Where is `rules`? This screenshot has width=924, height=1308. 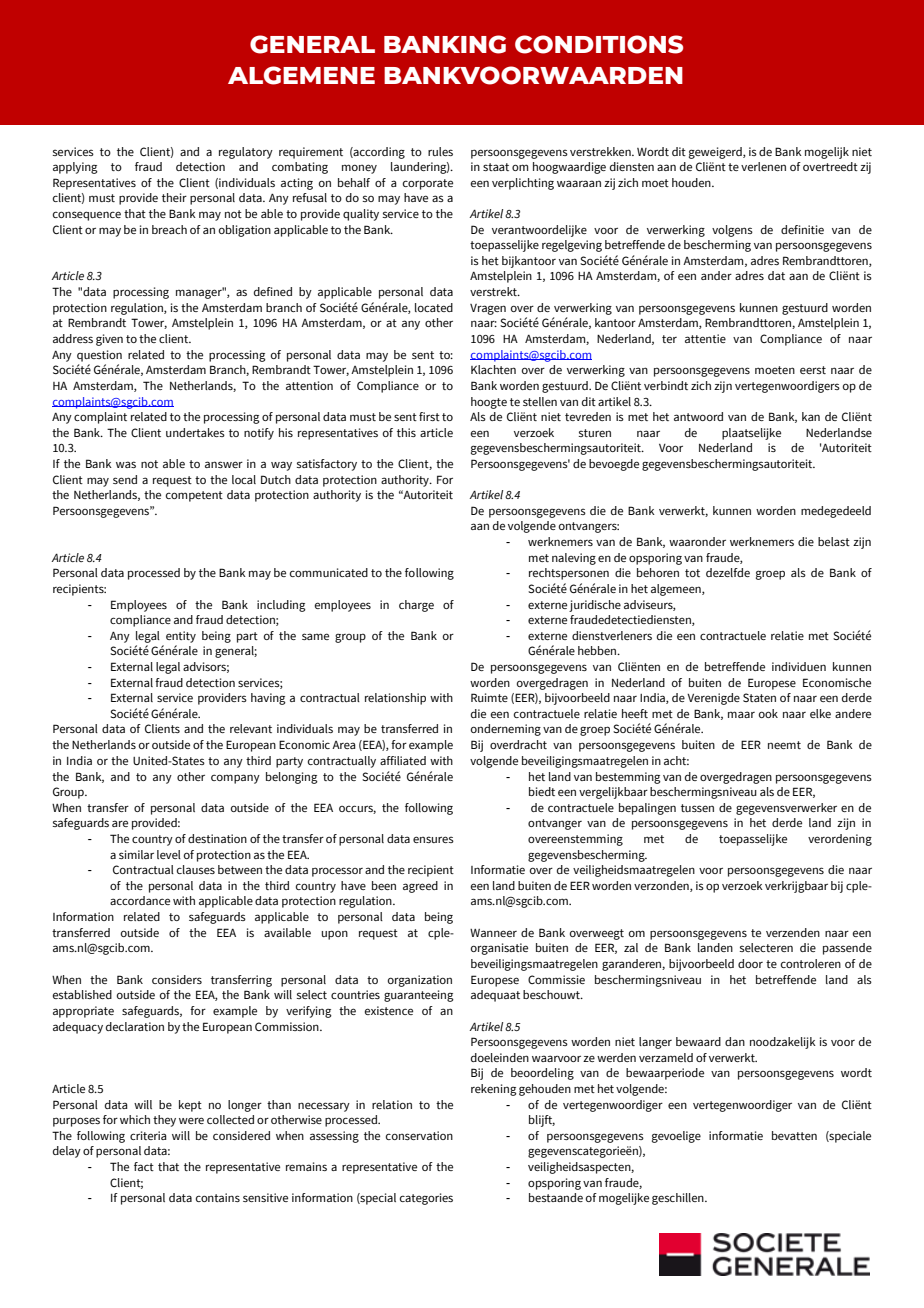
rules is located at coordinates (440, 151).
